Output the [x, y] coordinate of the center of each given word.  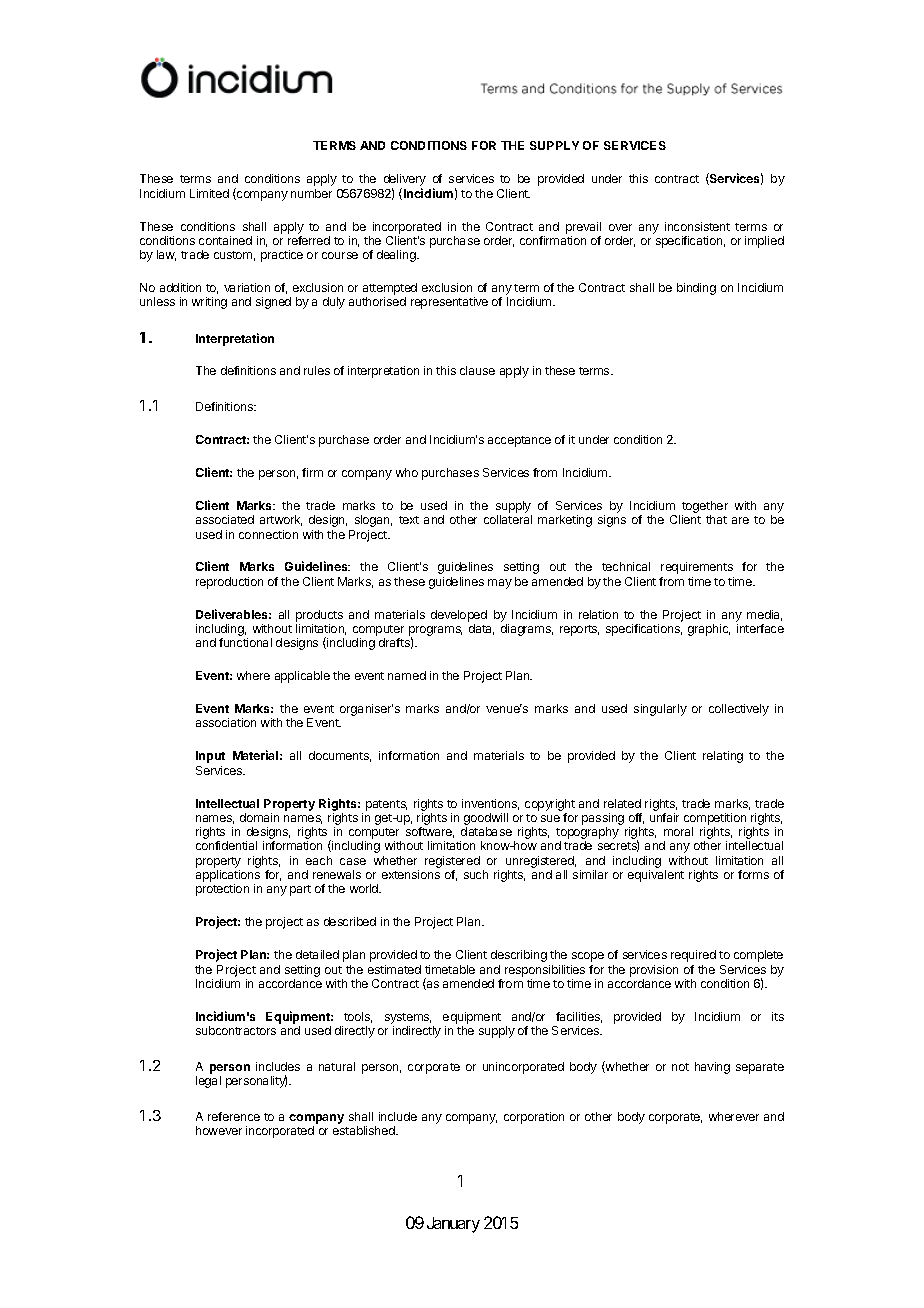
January [453, 1225]
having [712, 1068]
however [219, 1130]
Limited [209, 193]
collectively [739, 710]
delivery [405, 181]
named [407, 675]
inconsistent [697, 226]
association [226, 722]
